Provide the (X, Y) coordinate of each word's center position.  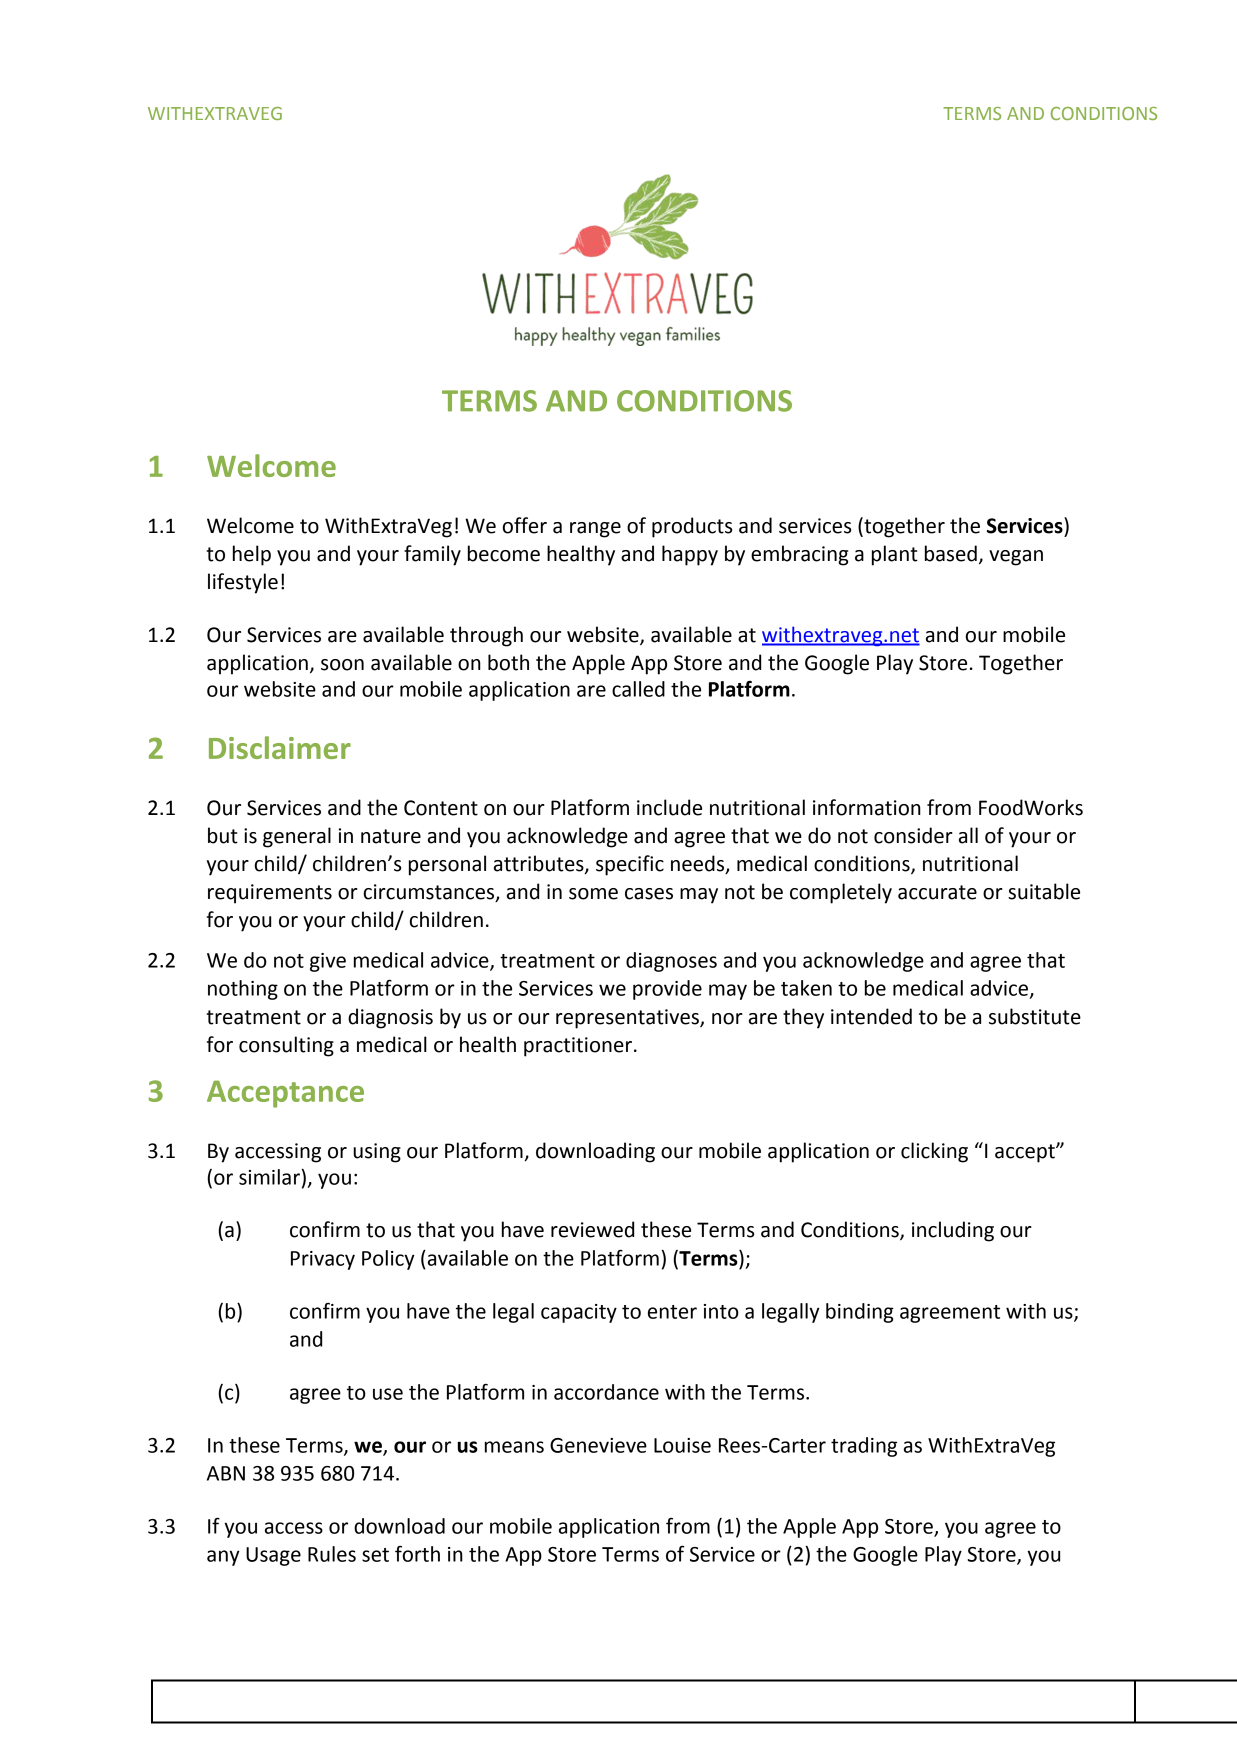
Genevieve (598, 1445)
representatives (628, 1019)
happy (690, 555)
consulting (286, 1046)
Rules (332, 1554)
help (252, 555)
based (951, 553)
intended (871, 1016)
